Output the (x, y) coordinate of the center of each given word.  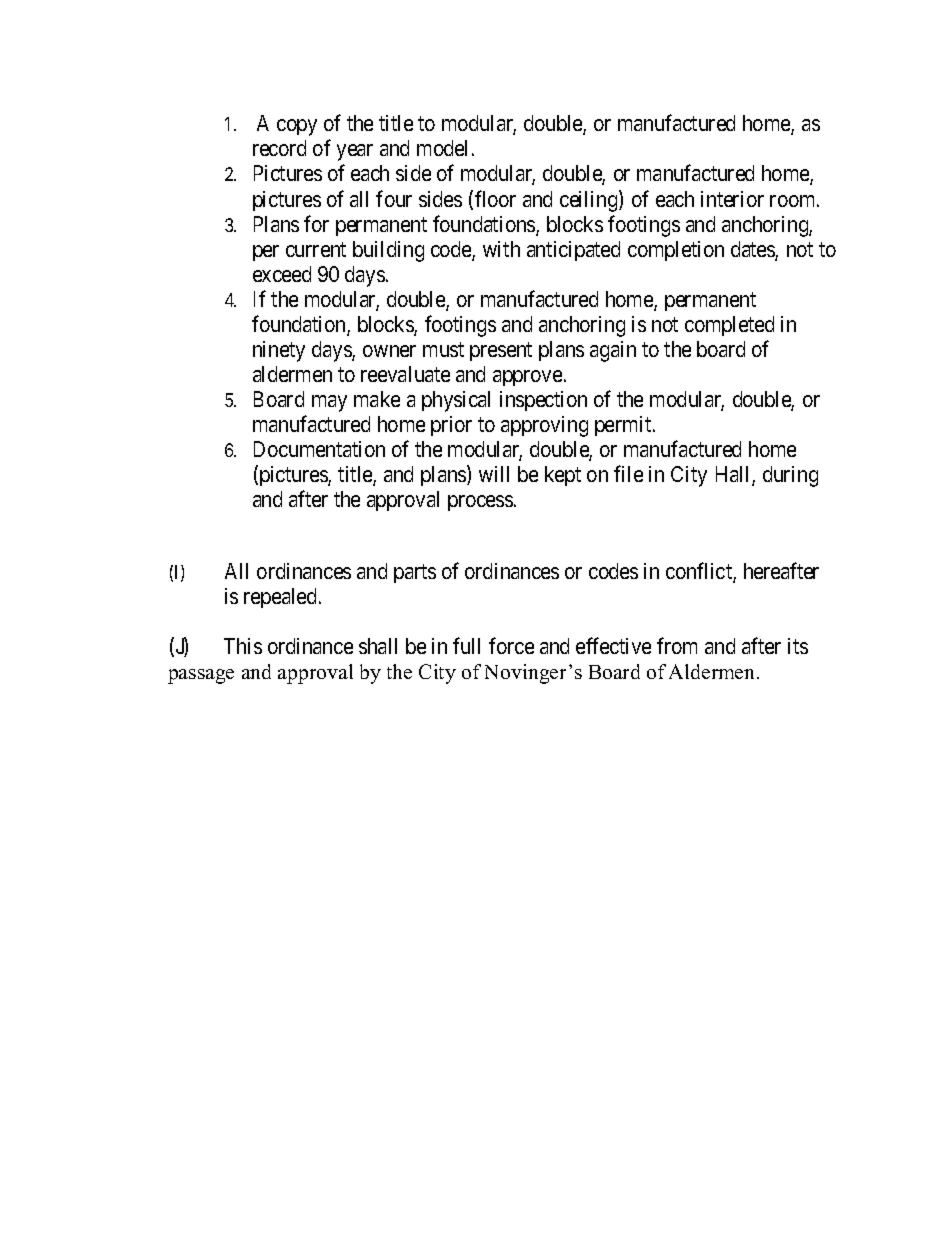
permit (624, 426)
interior (732, 199)
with (501, 249)
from (677, 646)
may (329, 403)
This (243, 646)
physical (456, 401)
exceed (282, 274)
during (790, 476)
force (511, 646)
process (480, 503)
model (445, 148)
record (279, 148)
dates (753, 250)
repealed (282, 598)
